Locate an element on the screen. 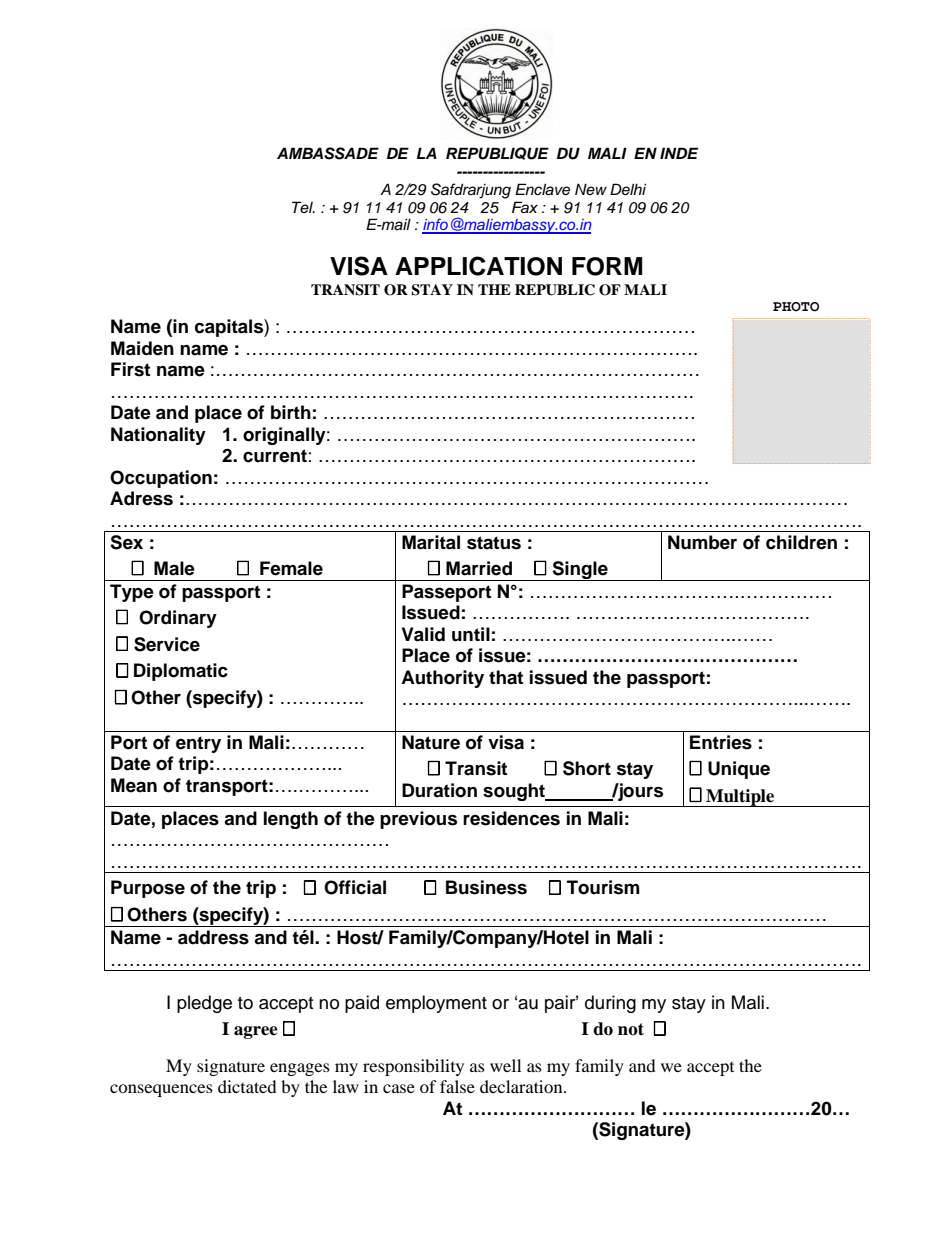  REPUBLIQUE is located at coordinates (497, 153).
